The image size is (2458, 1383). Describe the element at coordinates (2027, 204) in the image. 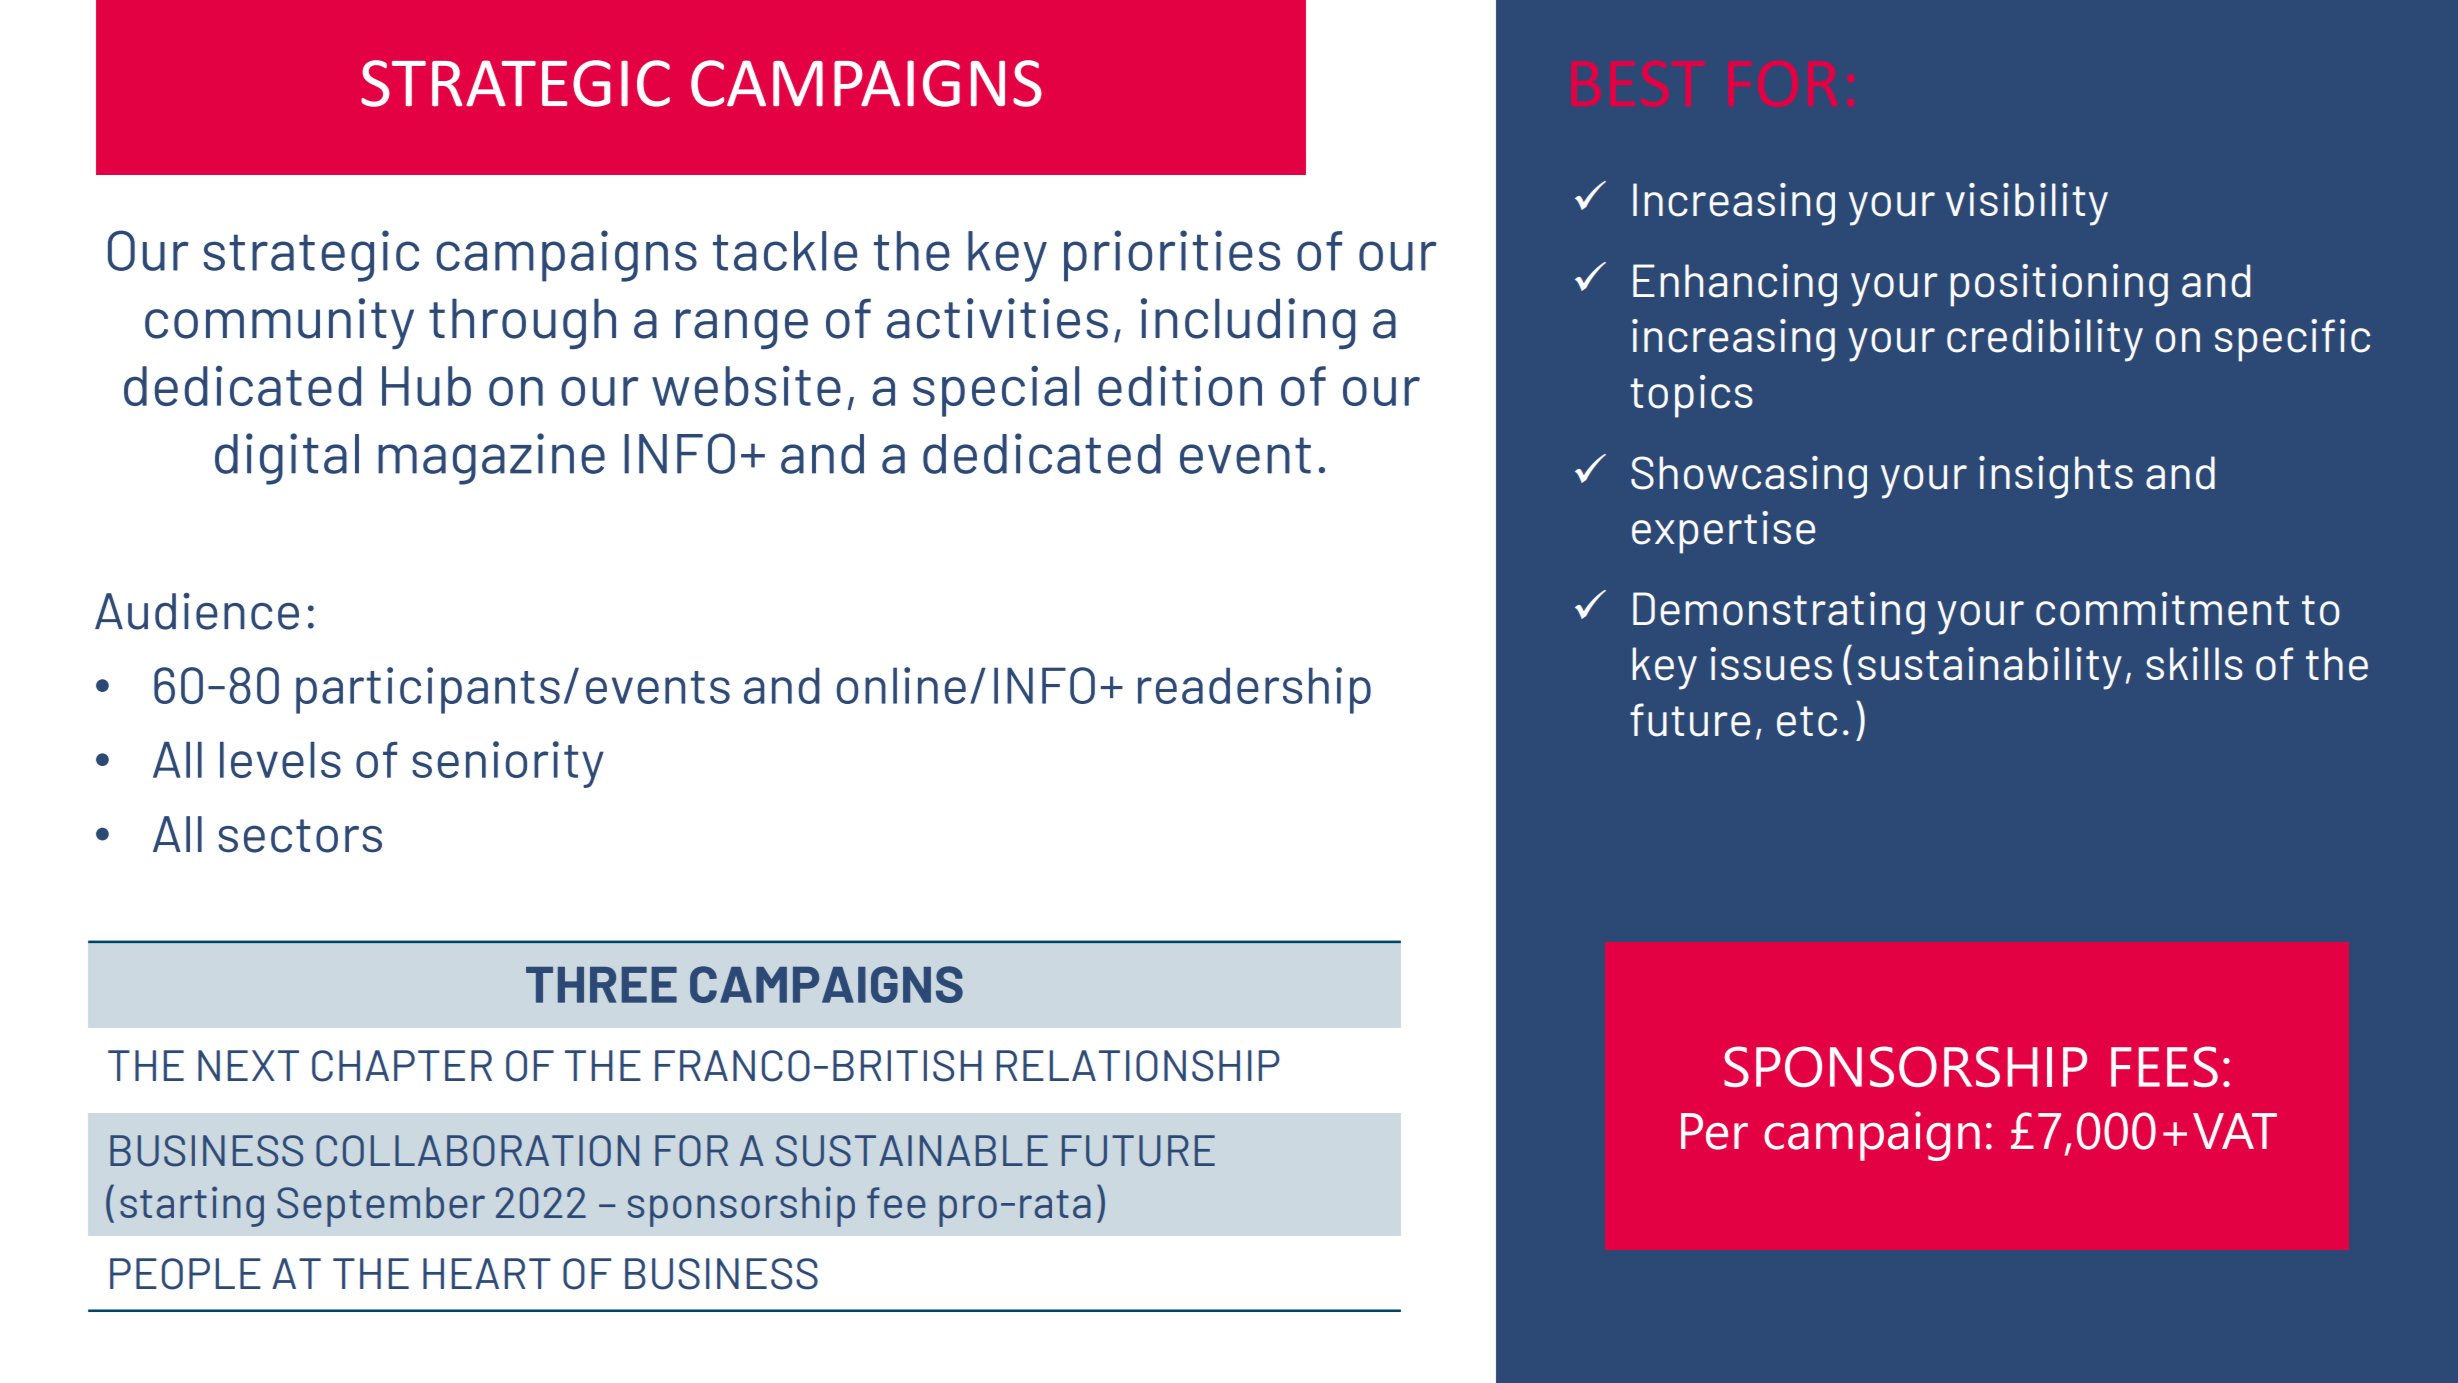

I see `visibility` at that location.
